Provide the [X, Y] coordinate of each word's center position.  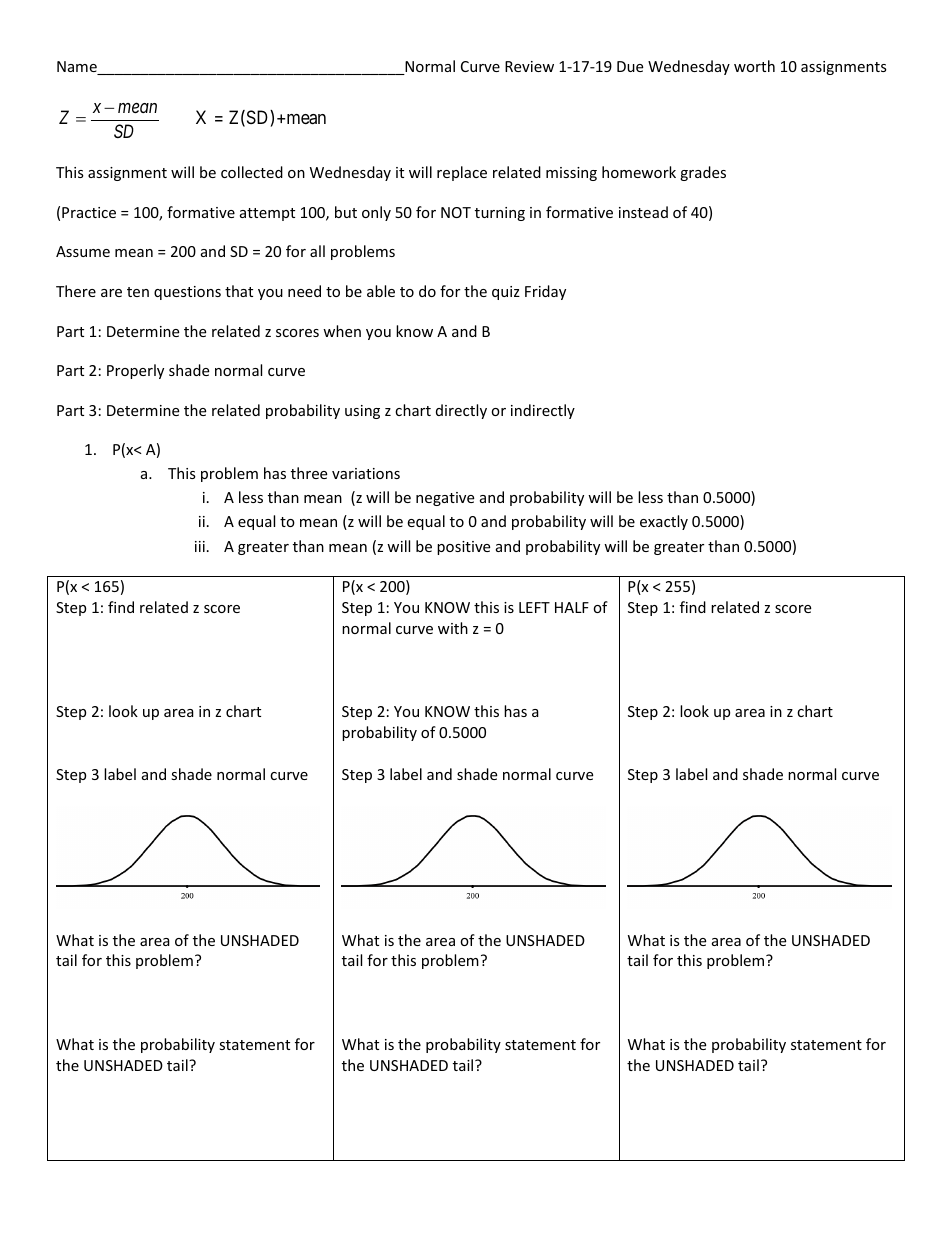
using [362, 412]
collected [252, 172]
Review [529, 66]
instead [643, 212]
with [453, 628]
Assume [83, 251]
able [381, 291]
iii [200, 546]
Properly [135, 371]
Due [630, 66]
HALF [572, 607]
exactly [664, 522]
